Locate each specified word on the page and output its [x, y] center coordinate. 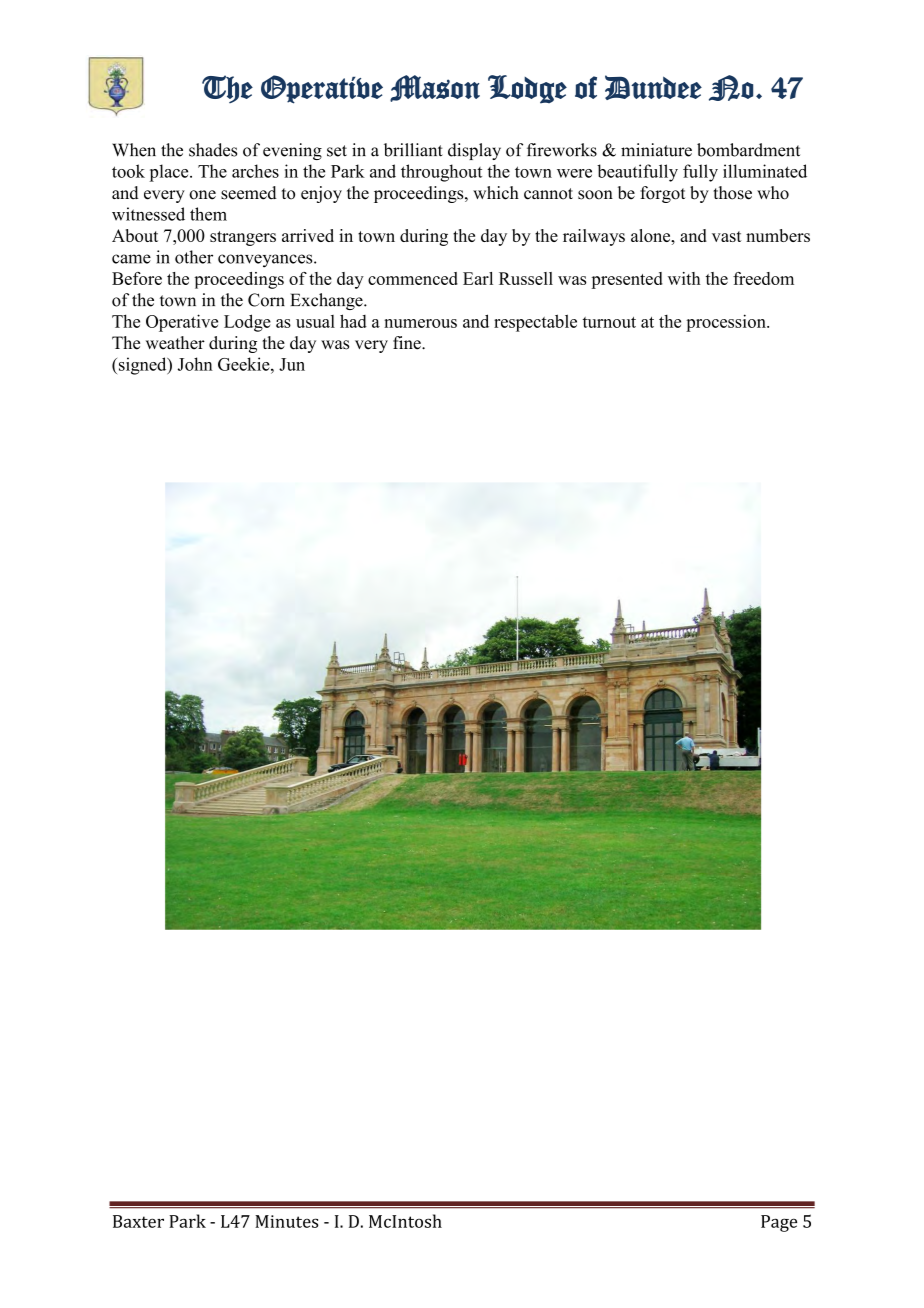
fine [408, 343]
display [474, 151]
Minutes [286, 1221]
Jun [292, 364]
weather [175, 343]
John [195, 364]
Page [779, 1223]
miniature [656, 150]
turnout [609, 322]
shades [213, 150]
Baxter [138, 1221]
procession [727, 323]
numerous [420, 323]
